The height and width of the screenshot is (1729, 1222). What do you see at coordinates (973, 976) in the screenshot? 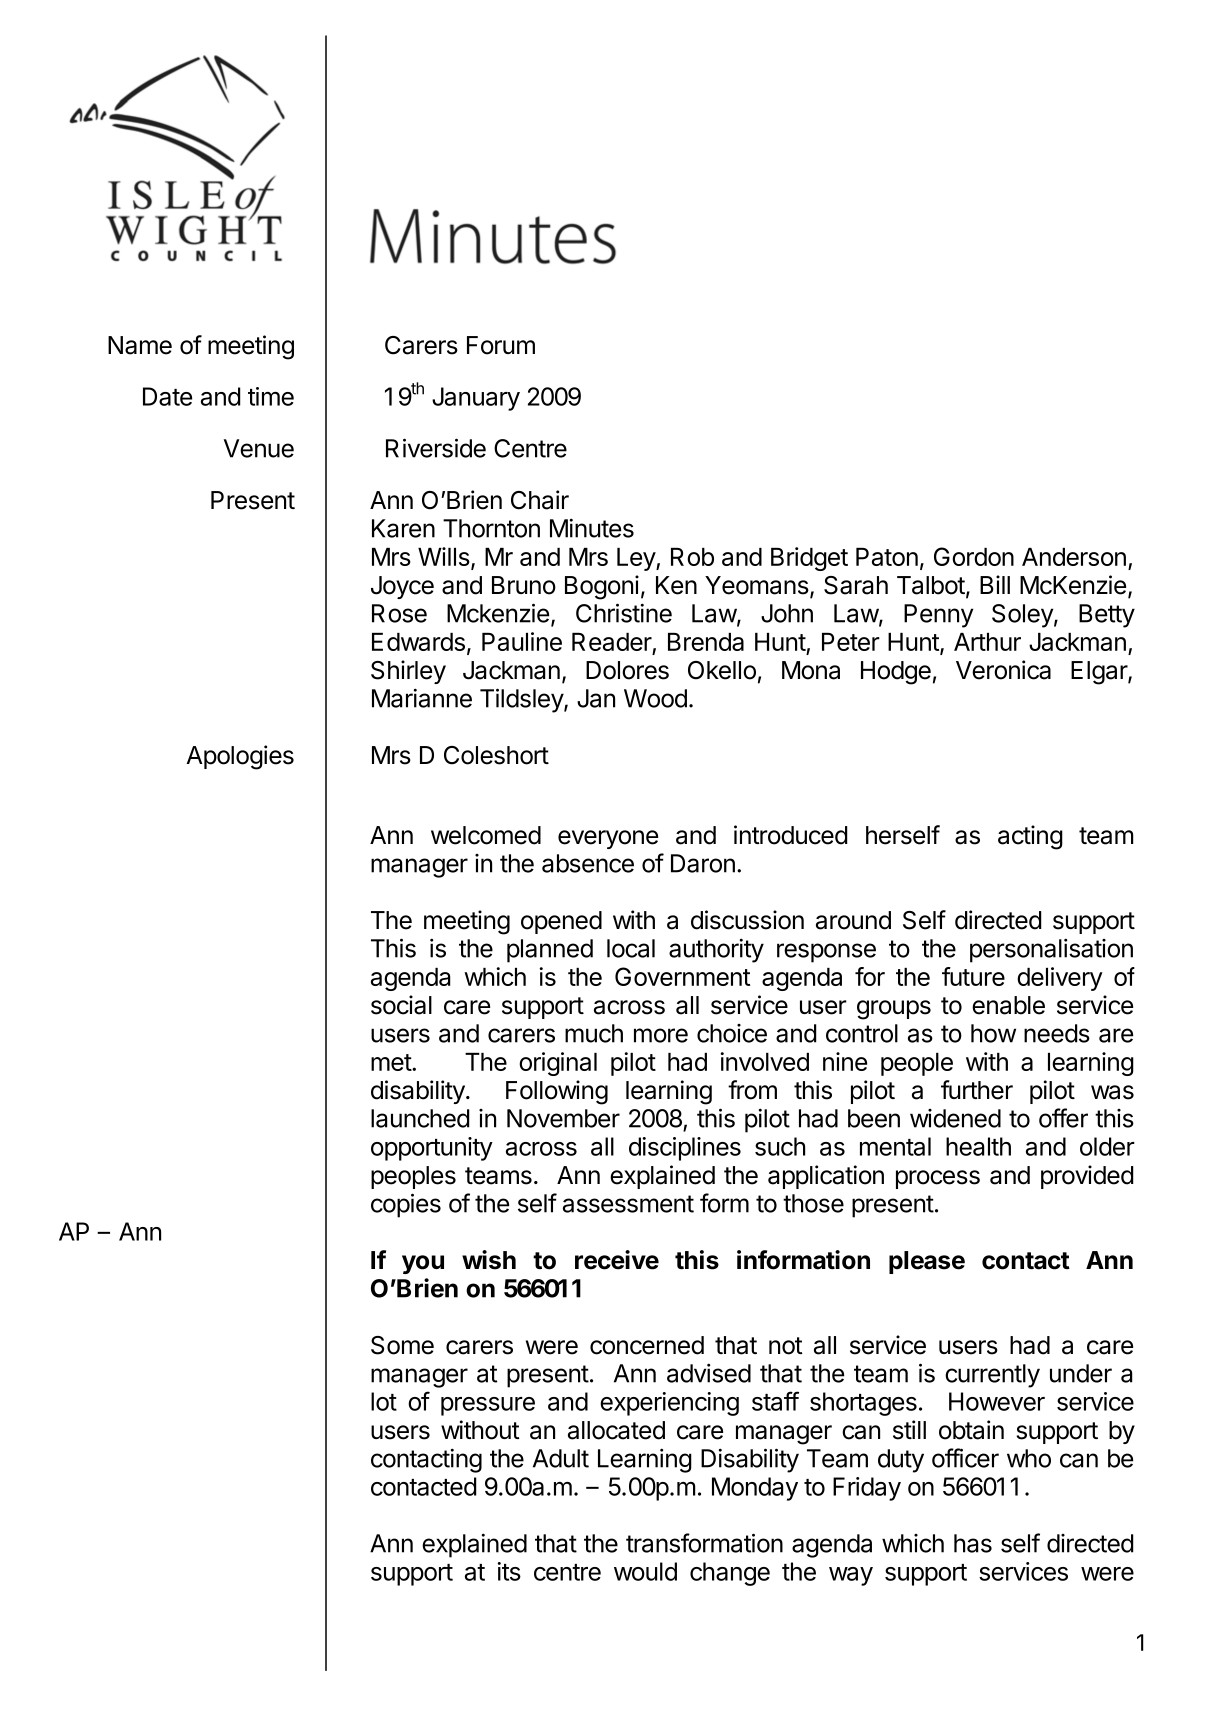
I see `future` at bounding box center [973, 976].
